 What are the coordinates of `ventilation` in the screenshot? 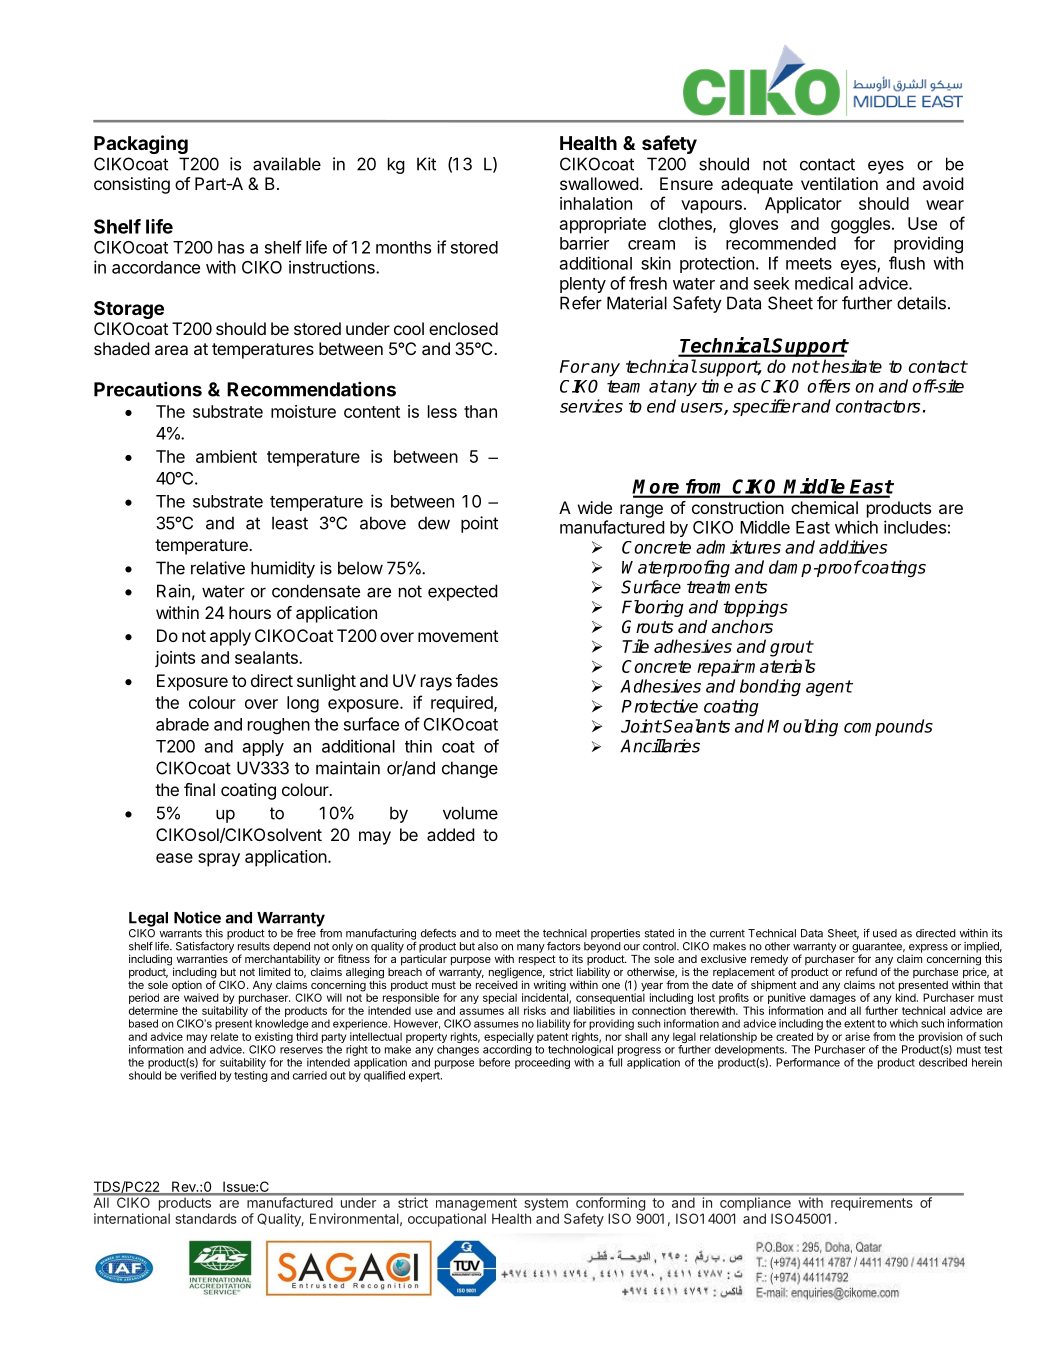 It's located at (839, 183).
